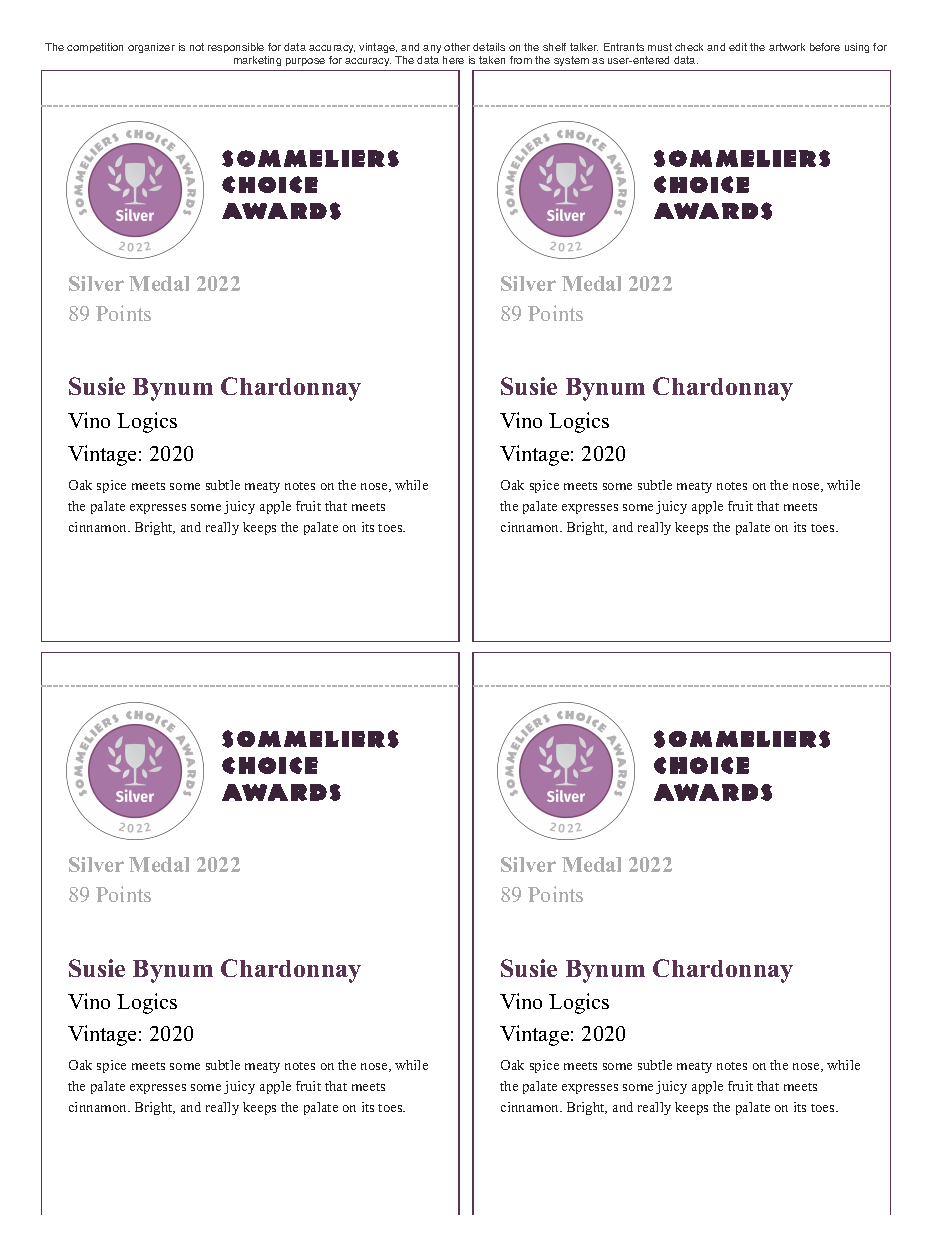 This screenshot has height=1233, width=952. Describe the element at coordinates (453, 60) in the screenshot. I see `here` at that location.
